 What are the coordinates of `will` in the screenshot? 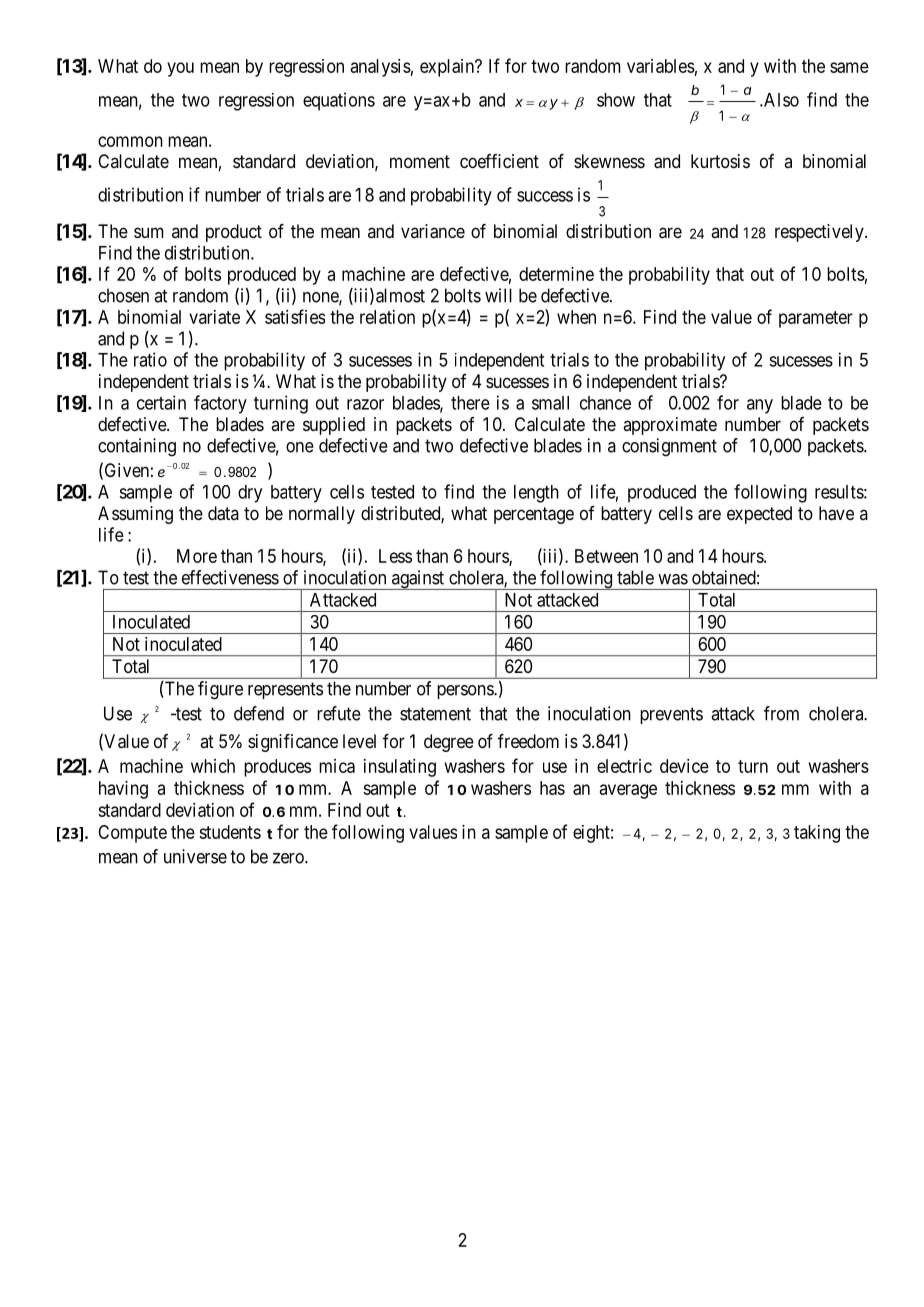 It's located at (498, 295).
